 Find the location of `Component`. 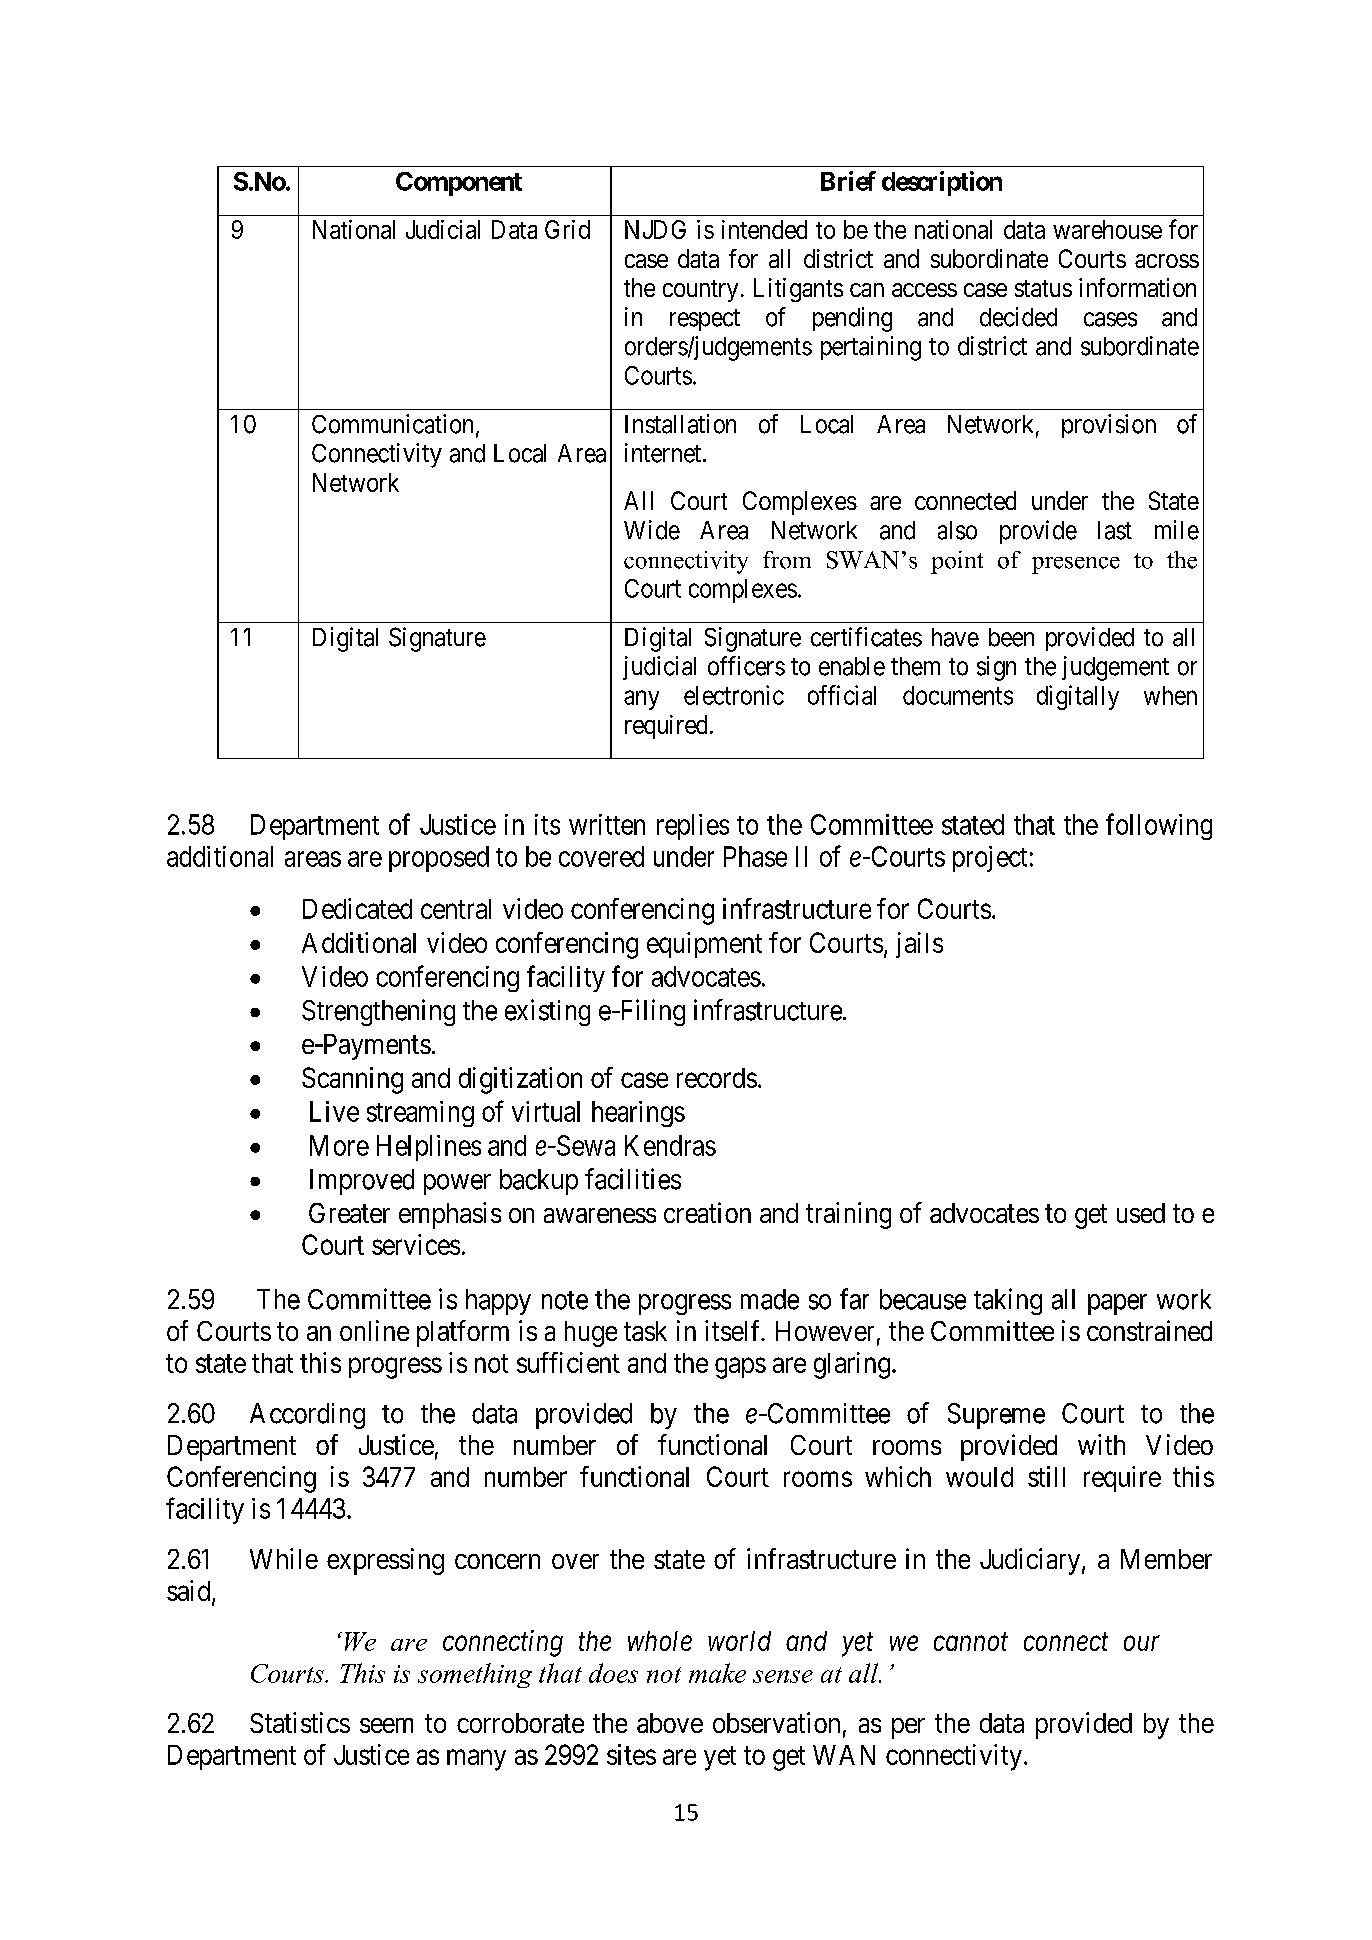

Component is located at coordinates (459, 184).
